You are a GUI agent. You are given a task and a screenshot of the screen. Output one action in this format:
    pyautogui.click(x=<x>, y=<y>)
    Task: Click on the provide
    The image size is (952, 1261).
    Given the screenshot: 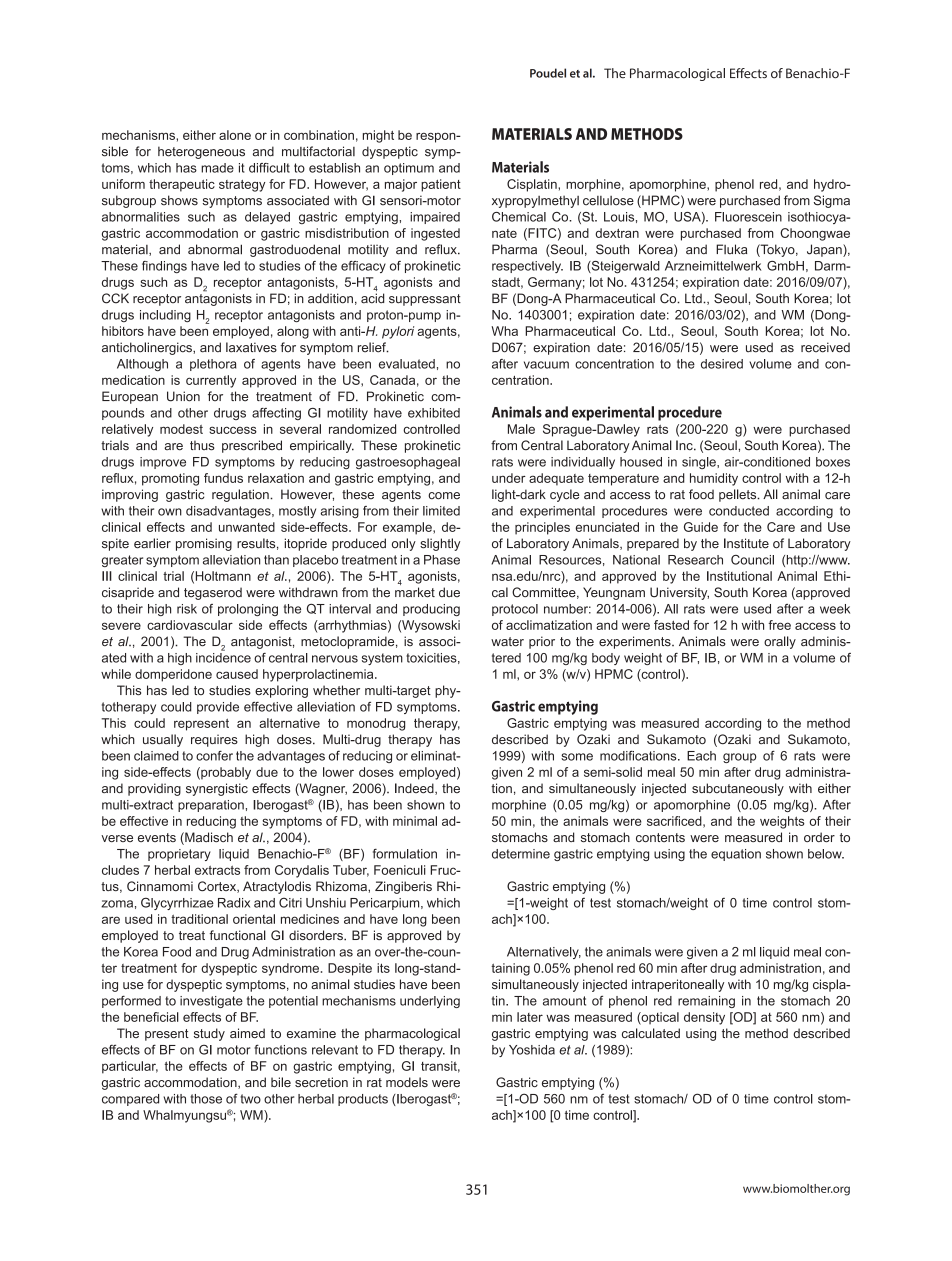 What is the action you would take?
    pyautogui.click(x=218, y=708)
